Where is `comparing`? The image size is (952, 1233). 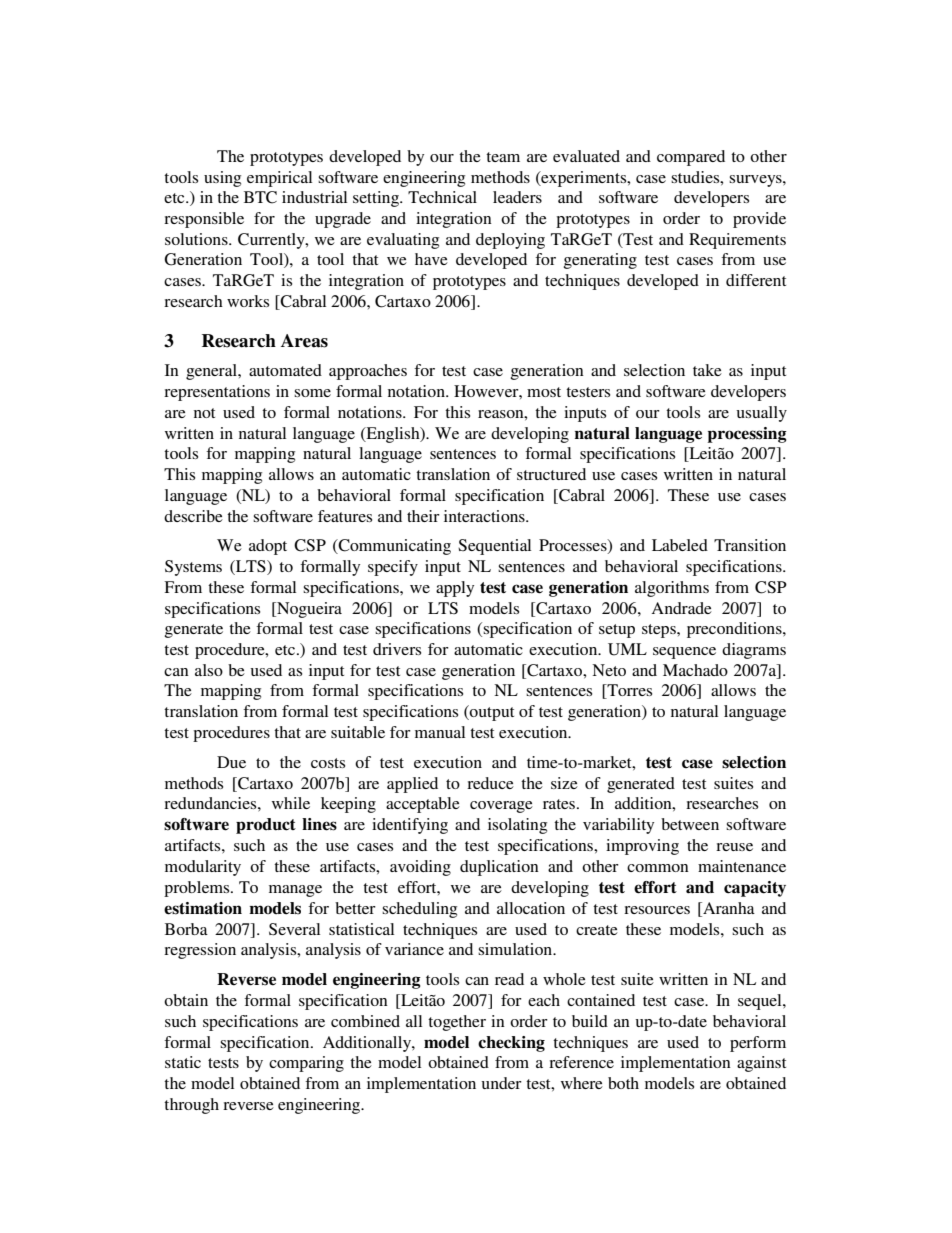 comparing is located at coordinates (306, 1064).
